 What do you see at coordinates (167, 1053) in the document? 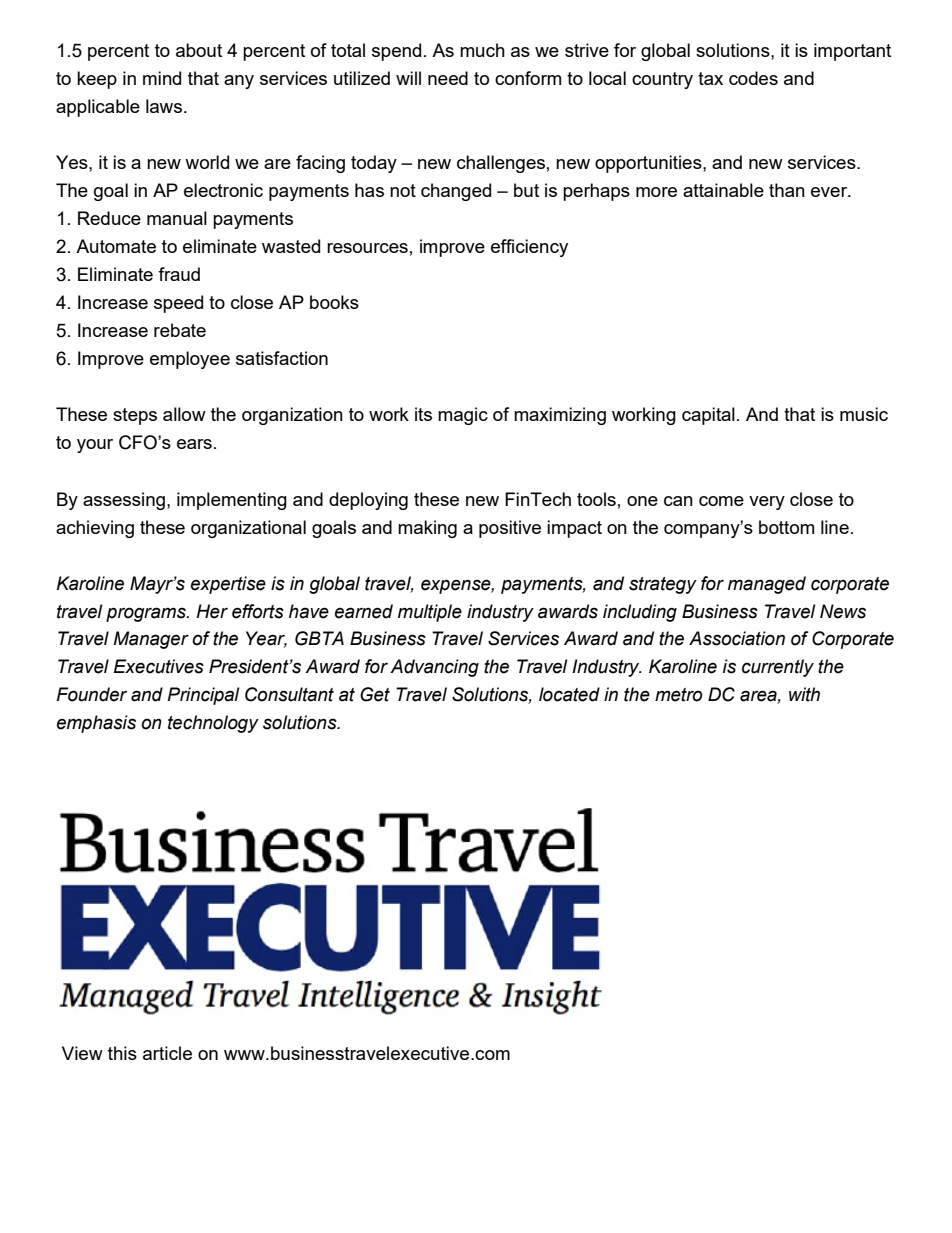
I see `article` at bounding box center [167, 1053].
